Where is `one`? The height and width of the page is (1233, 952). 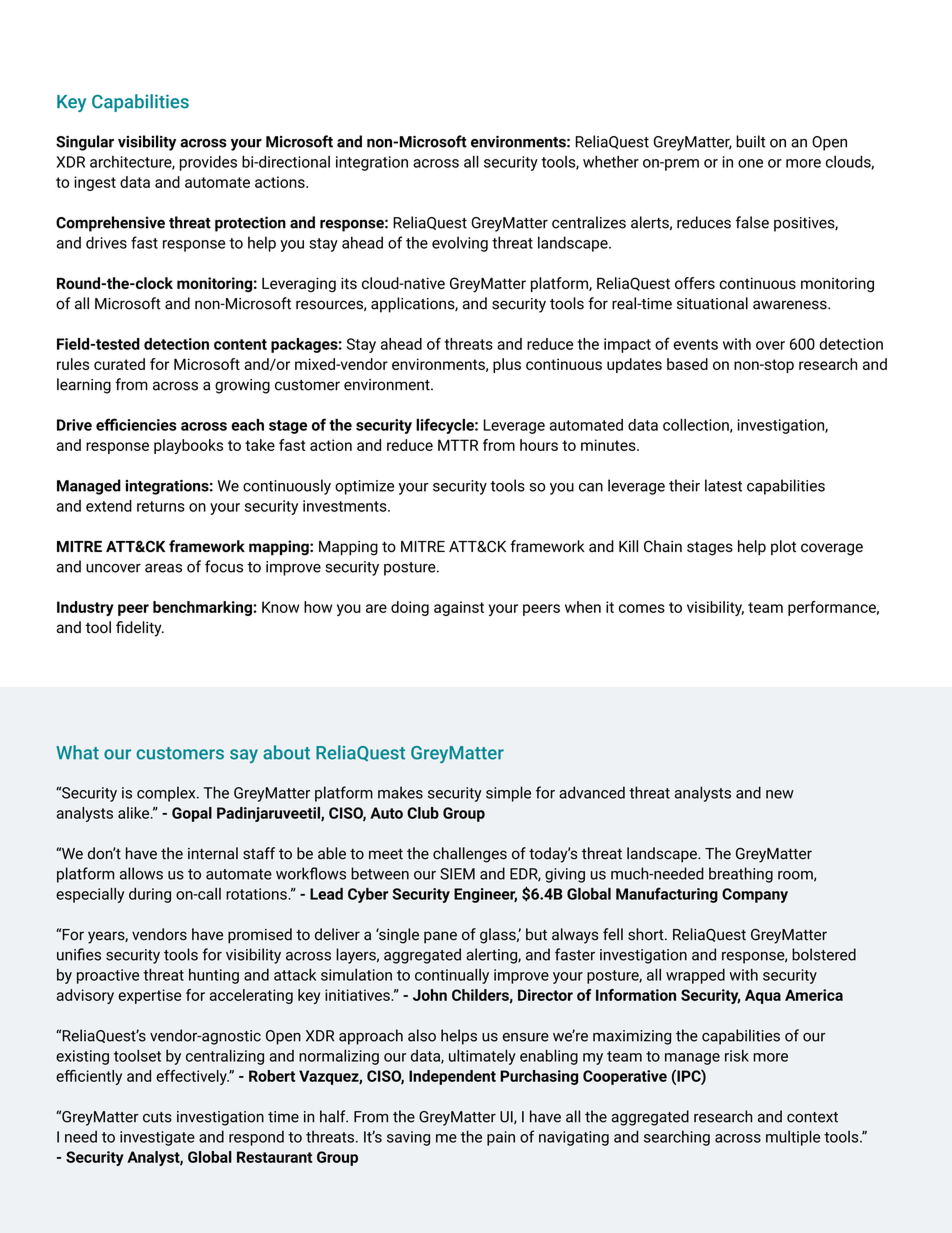 one is located at coordinates (750, 163).
